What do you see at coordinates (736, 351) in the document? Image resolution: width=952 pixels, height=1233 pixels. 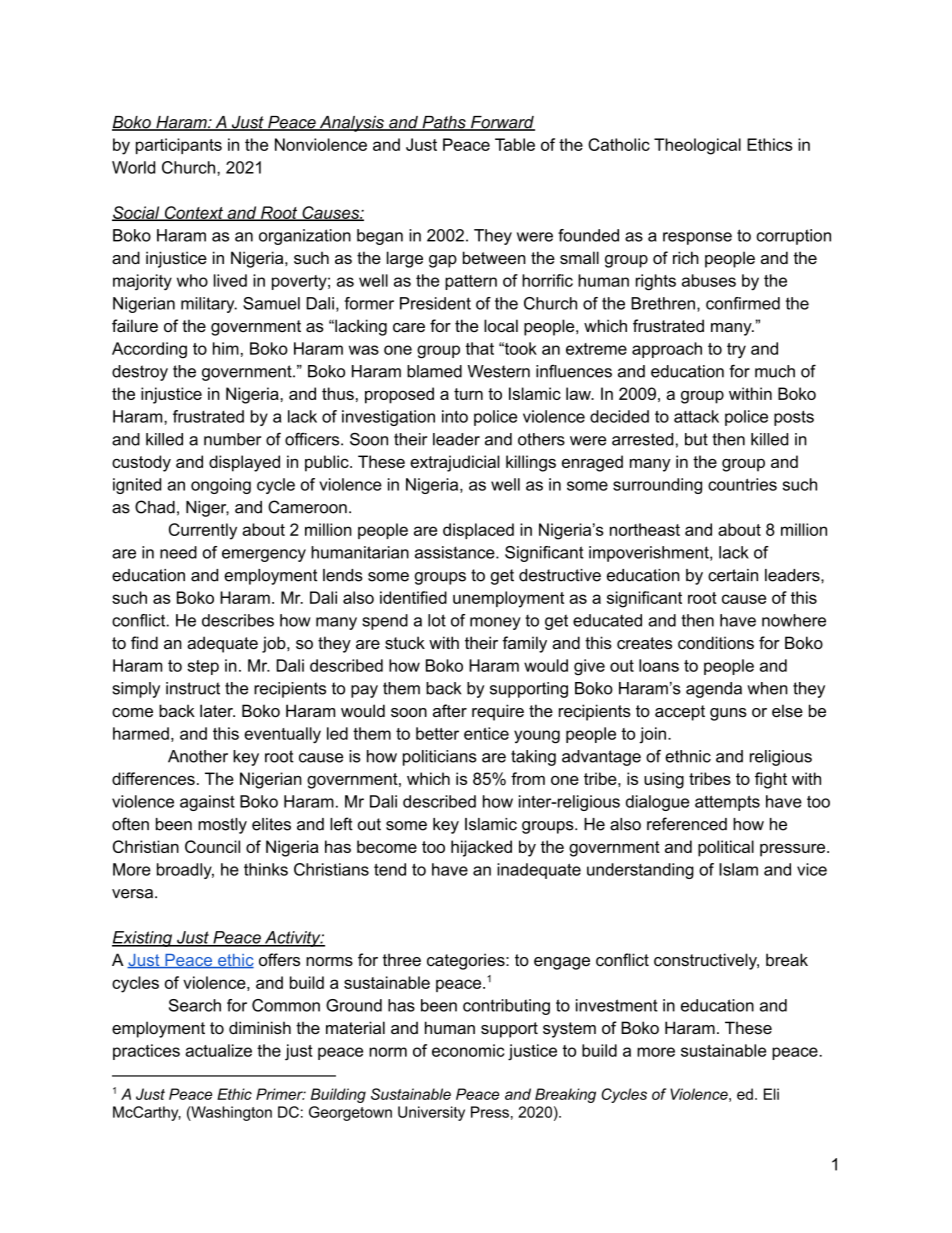 I see `try` at bounding box center [736, 351].
